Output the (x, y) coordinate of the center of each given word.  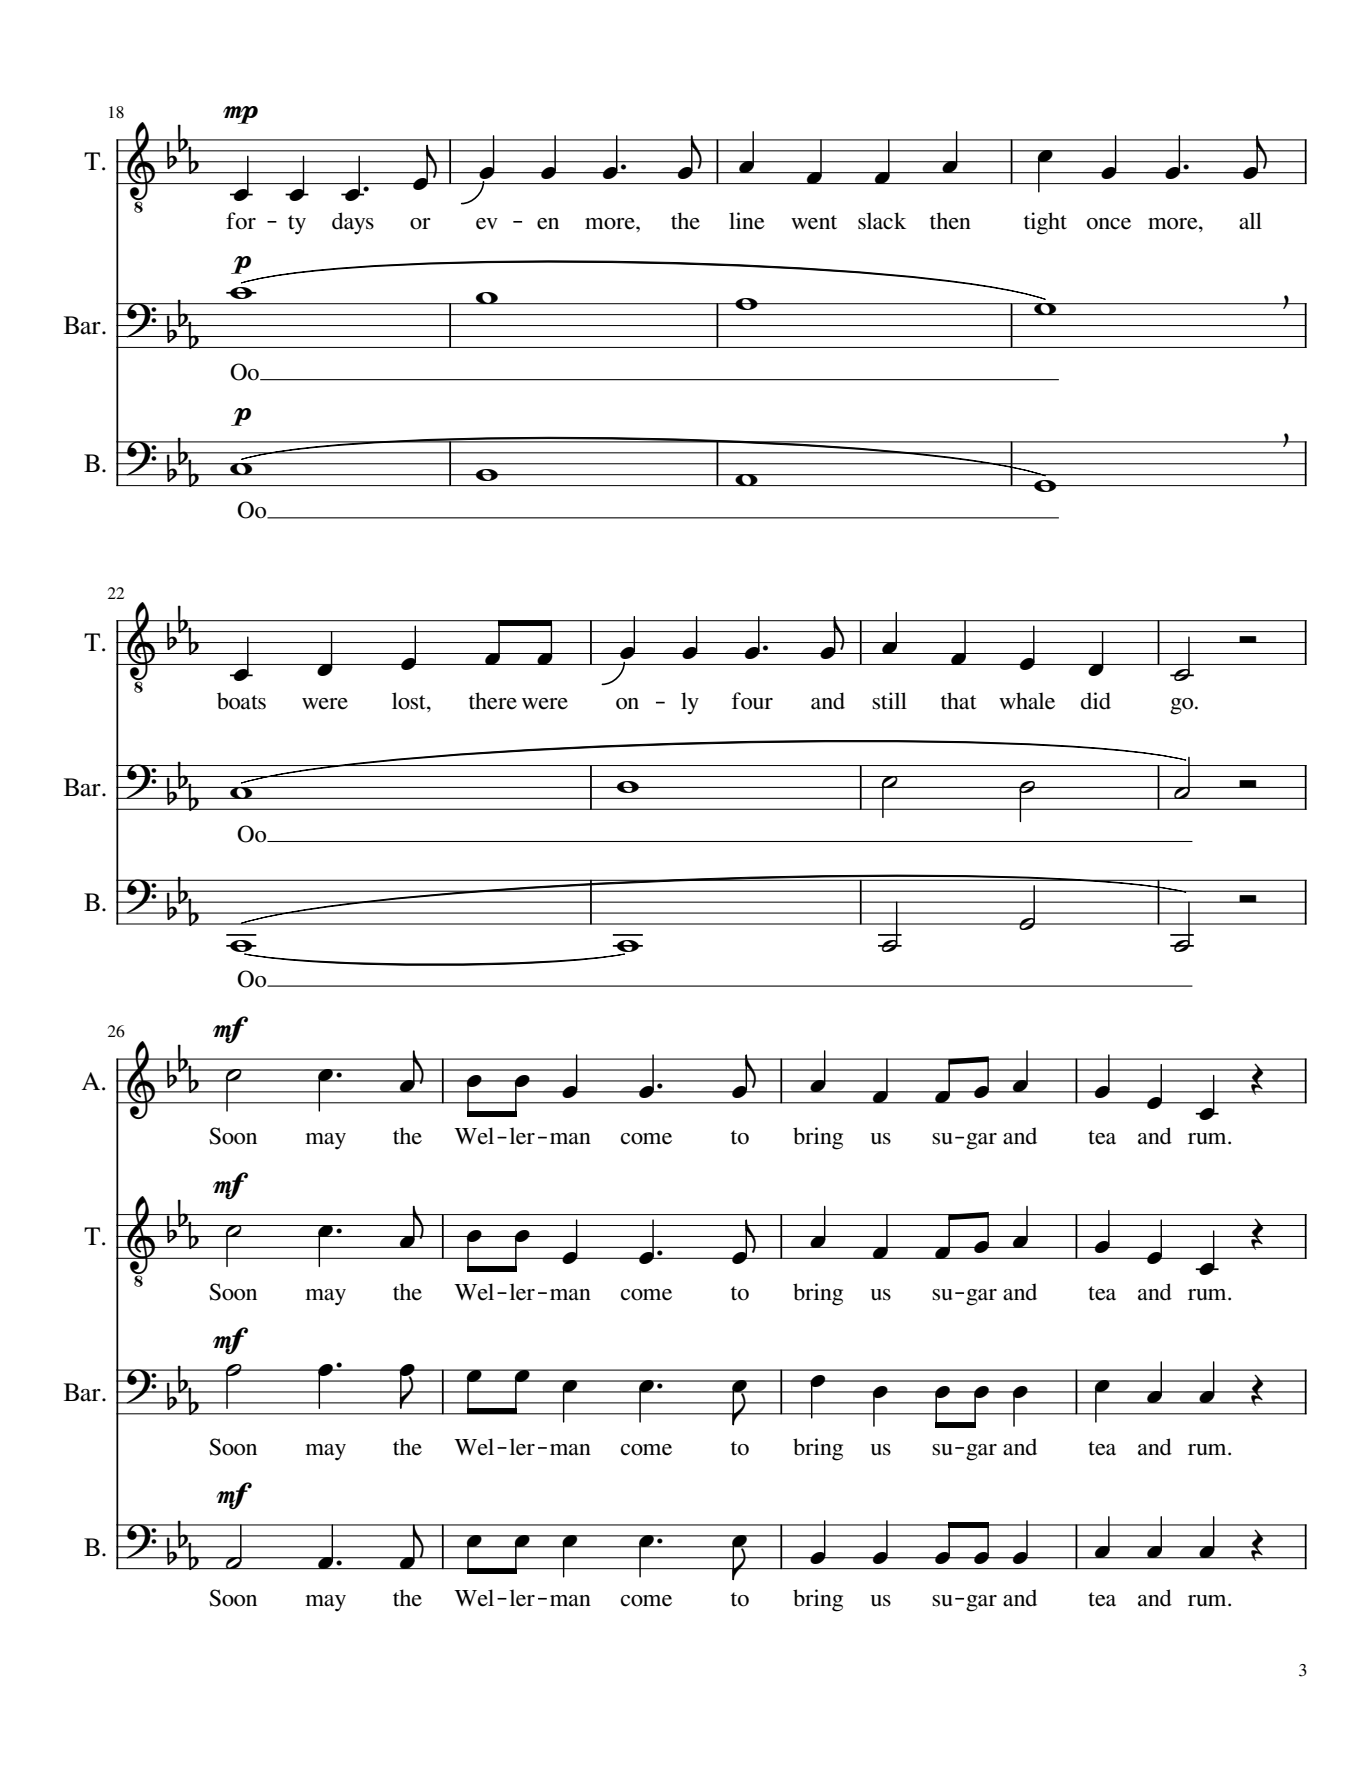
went (814, 222)
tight (1045, 223)
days (353, 223)
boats (241, 701)
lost (410, 701)
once (1109, 224)
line (747, 221)
